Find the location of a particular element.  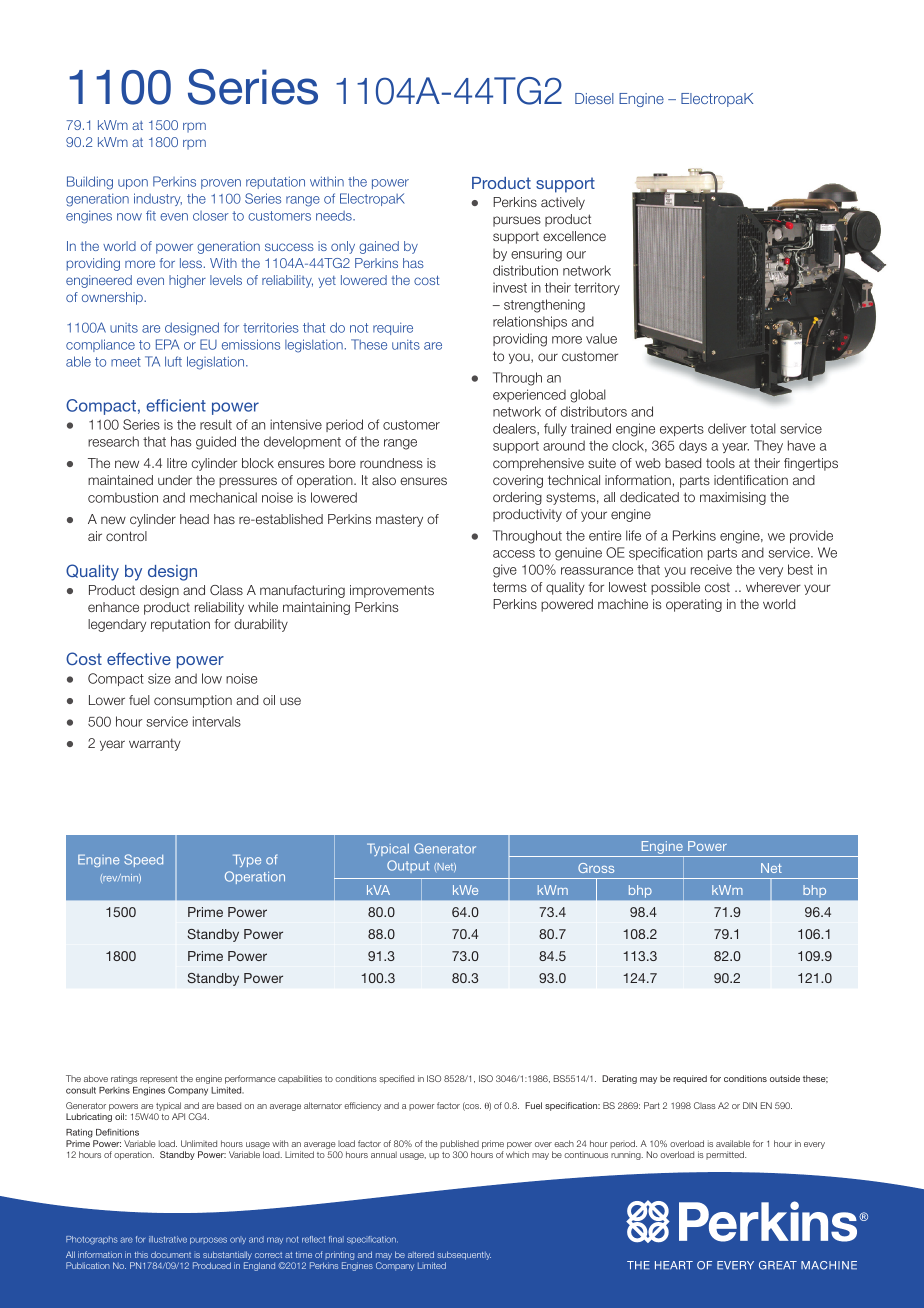

size is located at coordinates (159, 678).
